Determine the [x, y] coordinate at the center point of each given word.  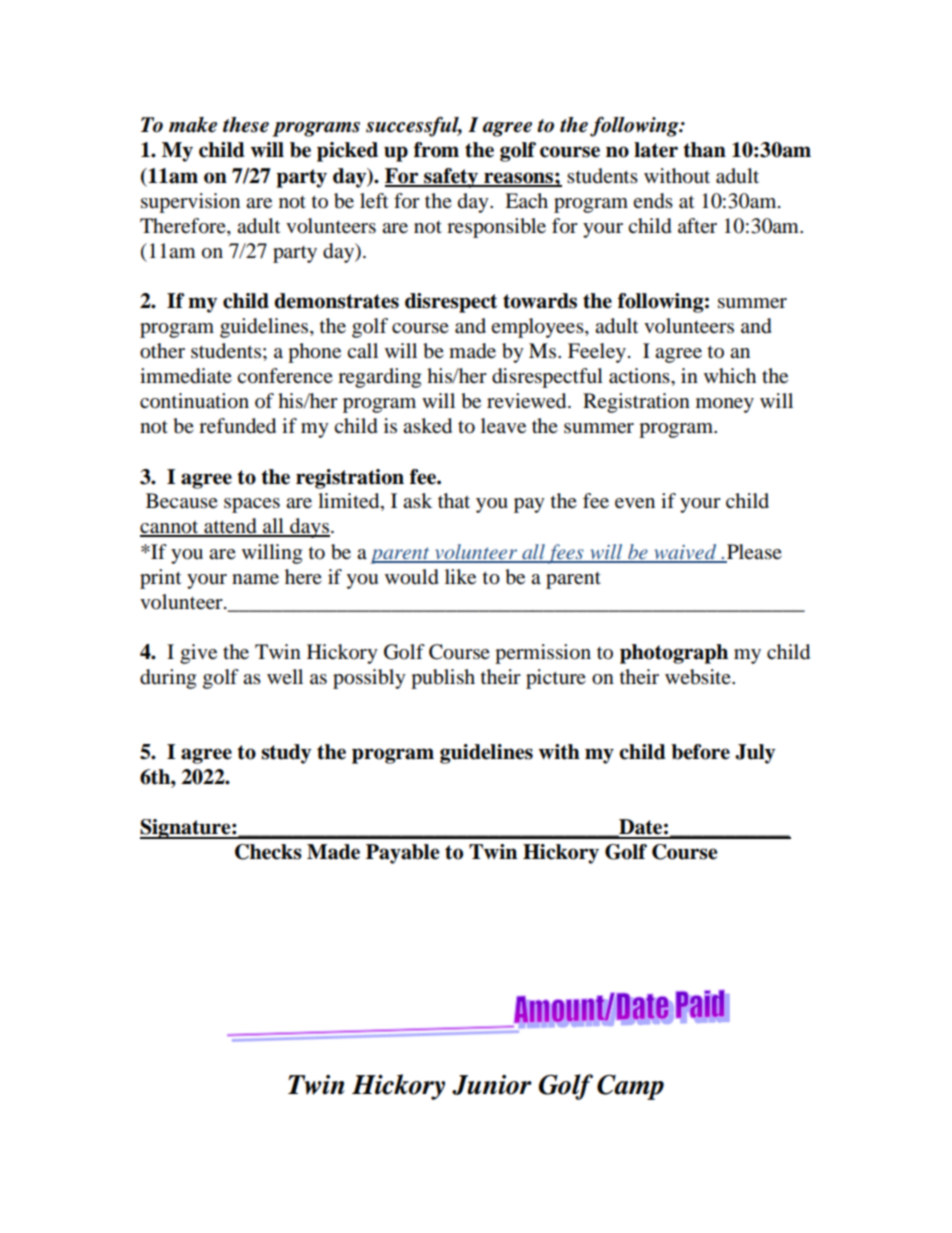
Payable [402, 854]
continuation [194, 401]
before [700, 752]
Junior [492, 1085]
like [460, 576]
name [255, 579]
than [704, 150]
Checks [268, 852]
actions [640, 376]
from [436, 150]
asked [427, 426]
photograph [674, 654]
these [246, 125]
